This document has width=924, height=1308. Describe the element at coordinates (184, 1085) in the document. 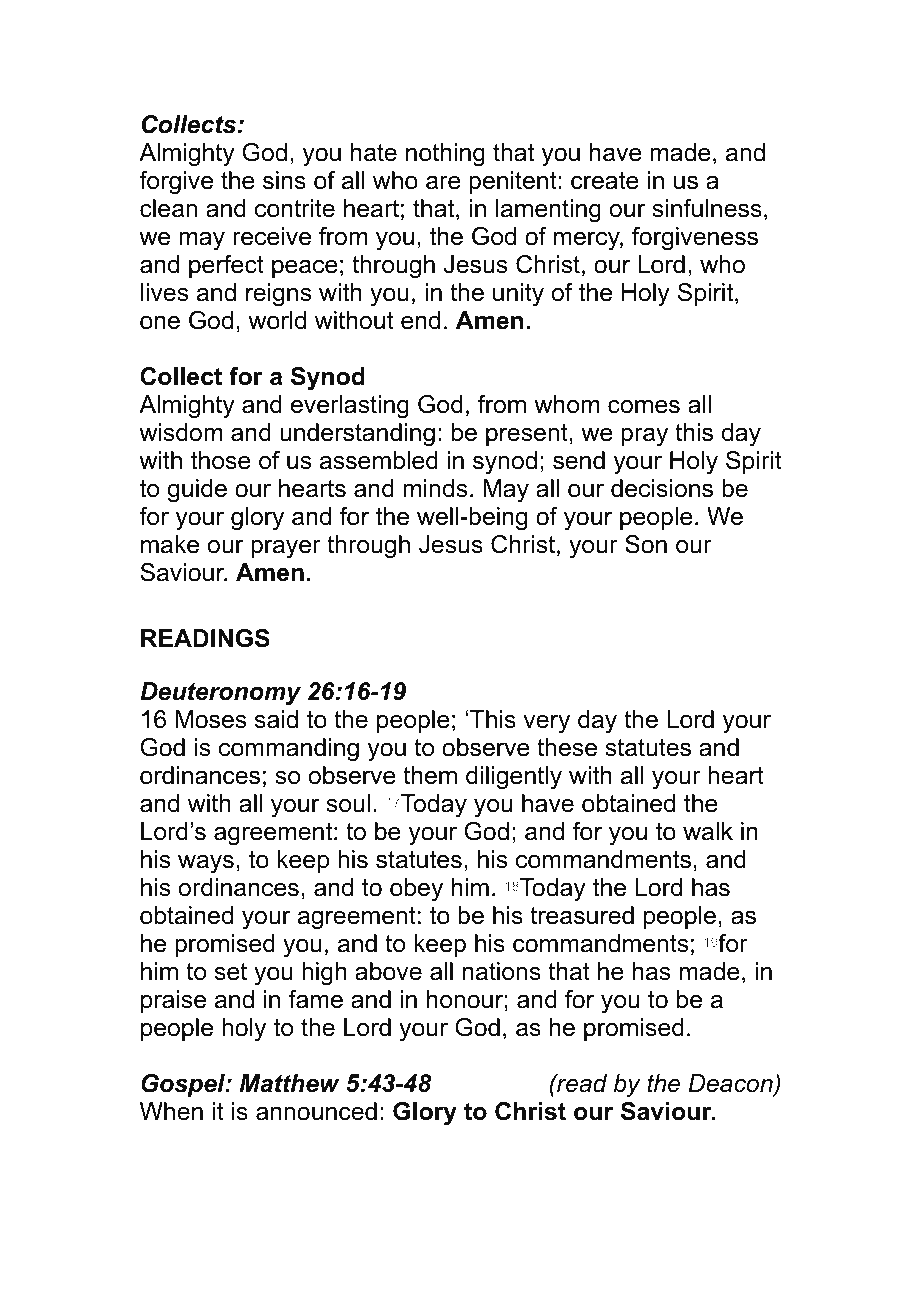

I see `Gospel` at that location.
